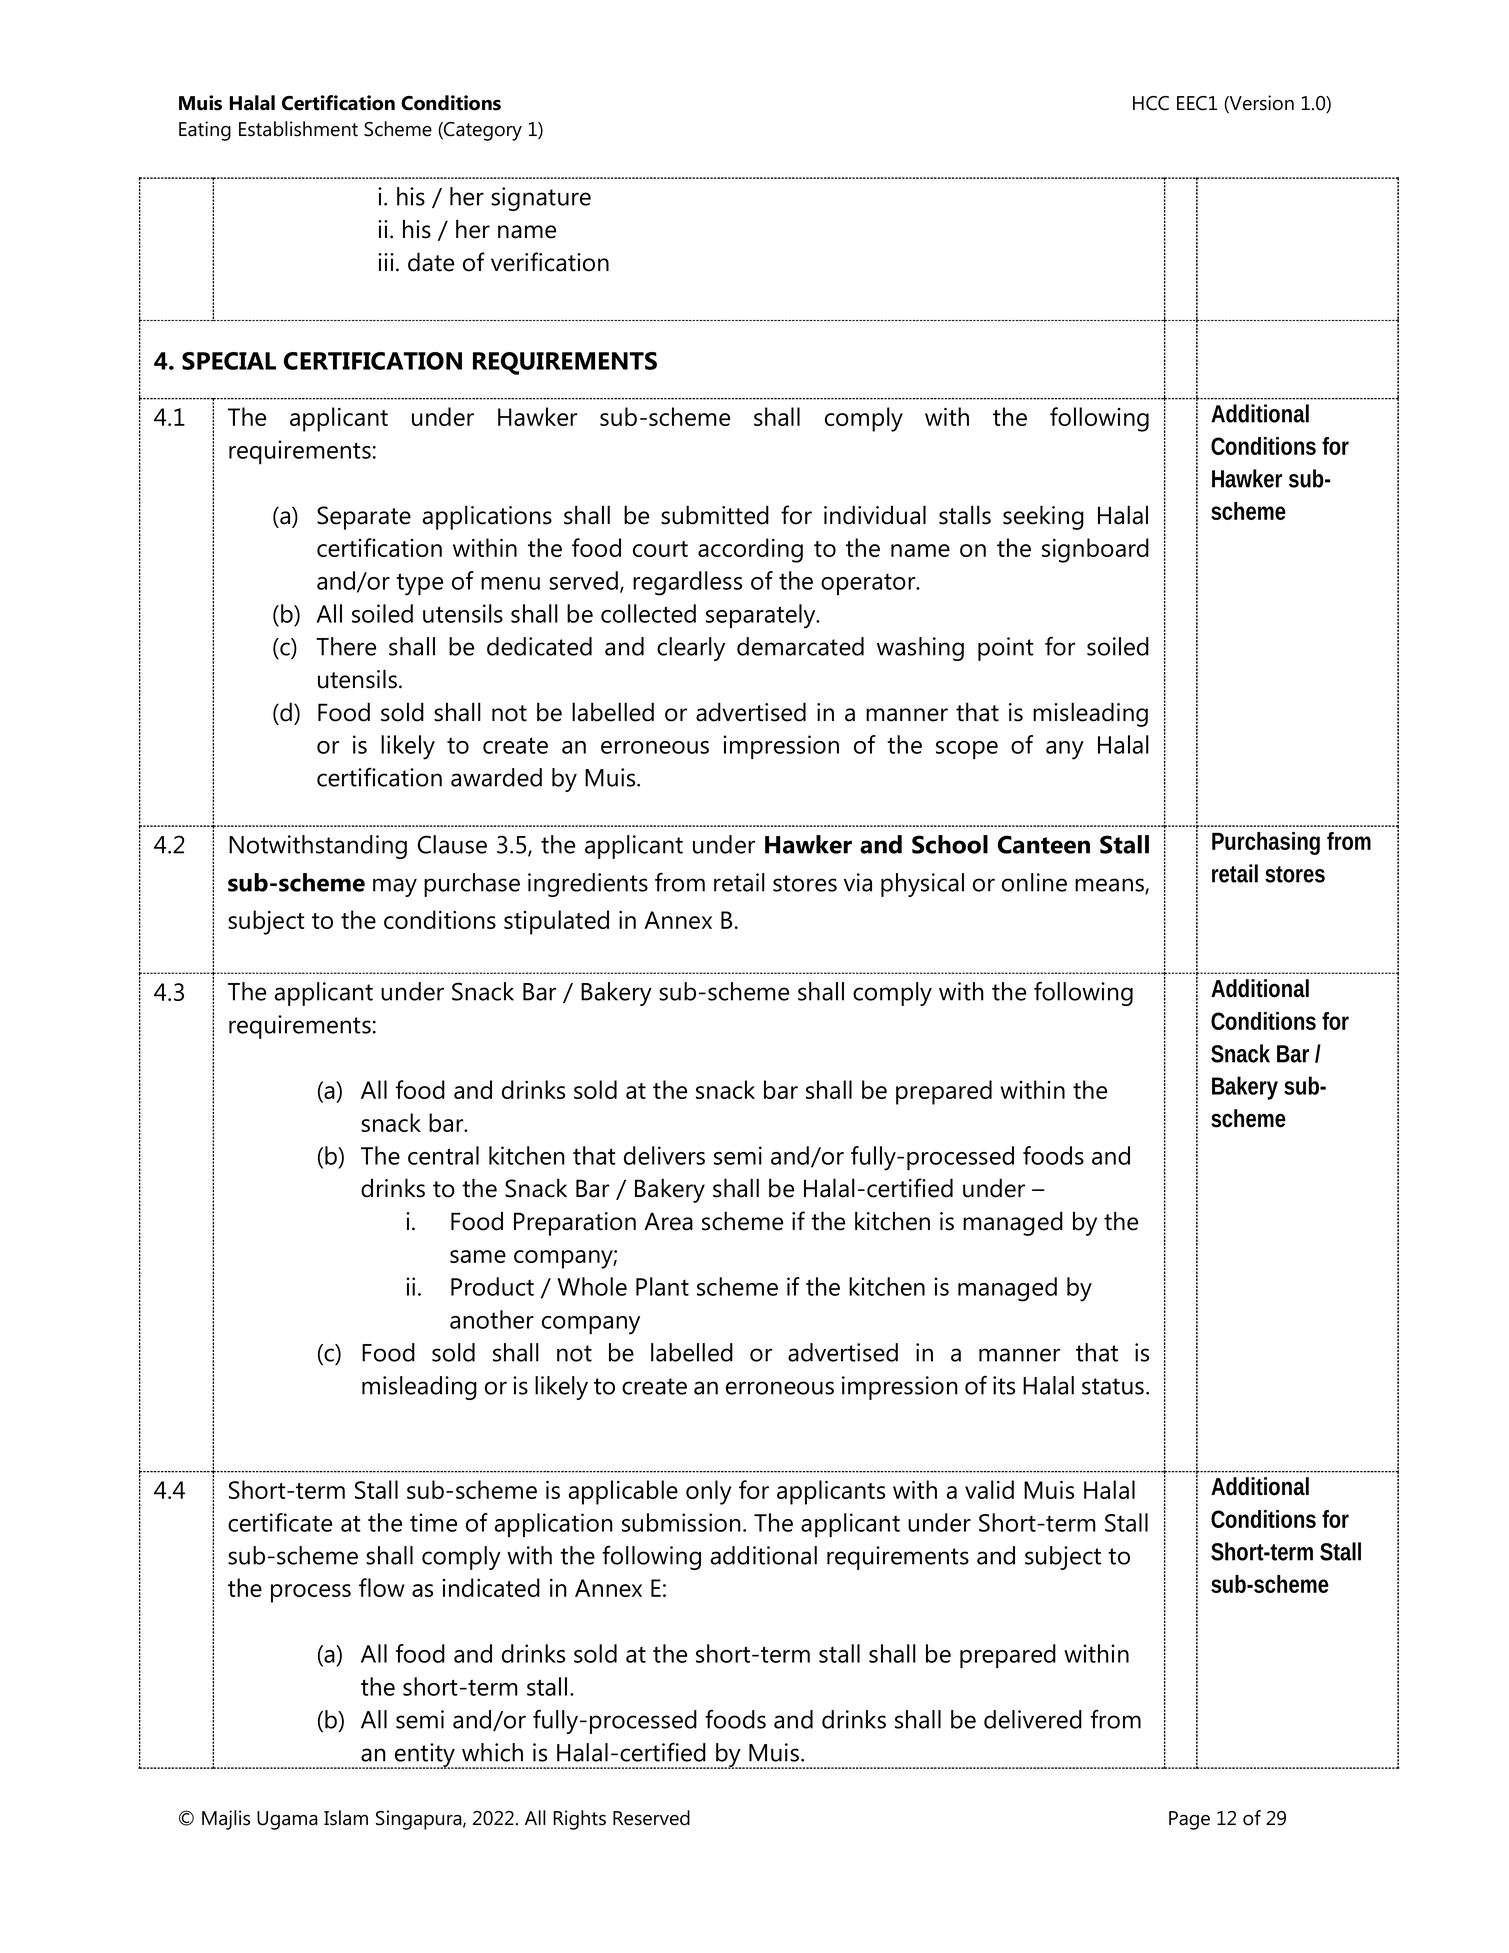 This image has height=1953, width=1509. What do you see at coordinates (346, 1818) in the image?
I see `Islam` at bounding box center [346, 1818].
